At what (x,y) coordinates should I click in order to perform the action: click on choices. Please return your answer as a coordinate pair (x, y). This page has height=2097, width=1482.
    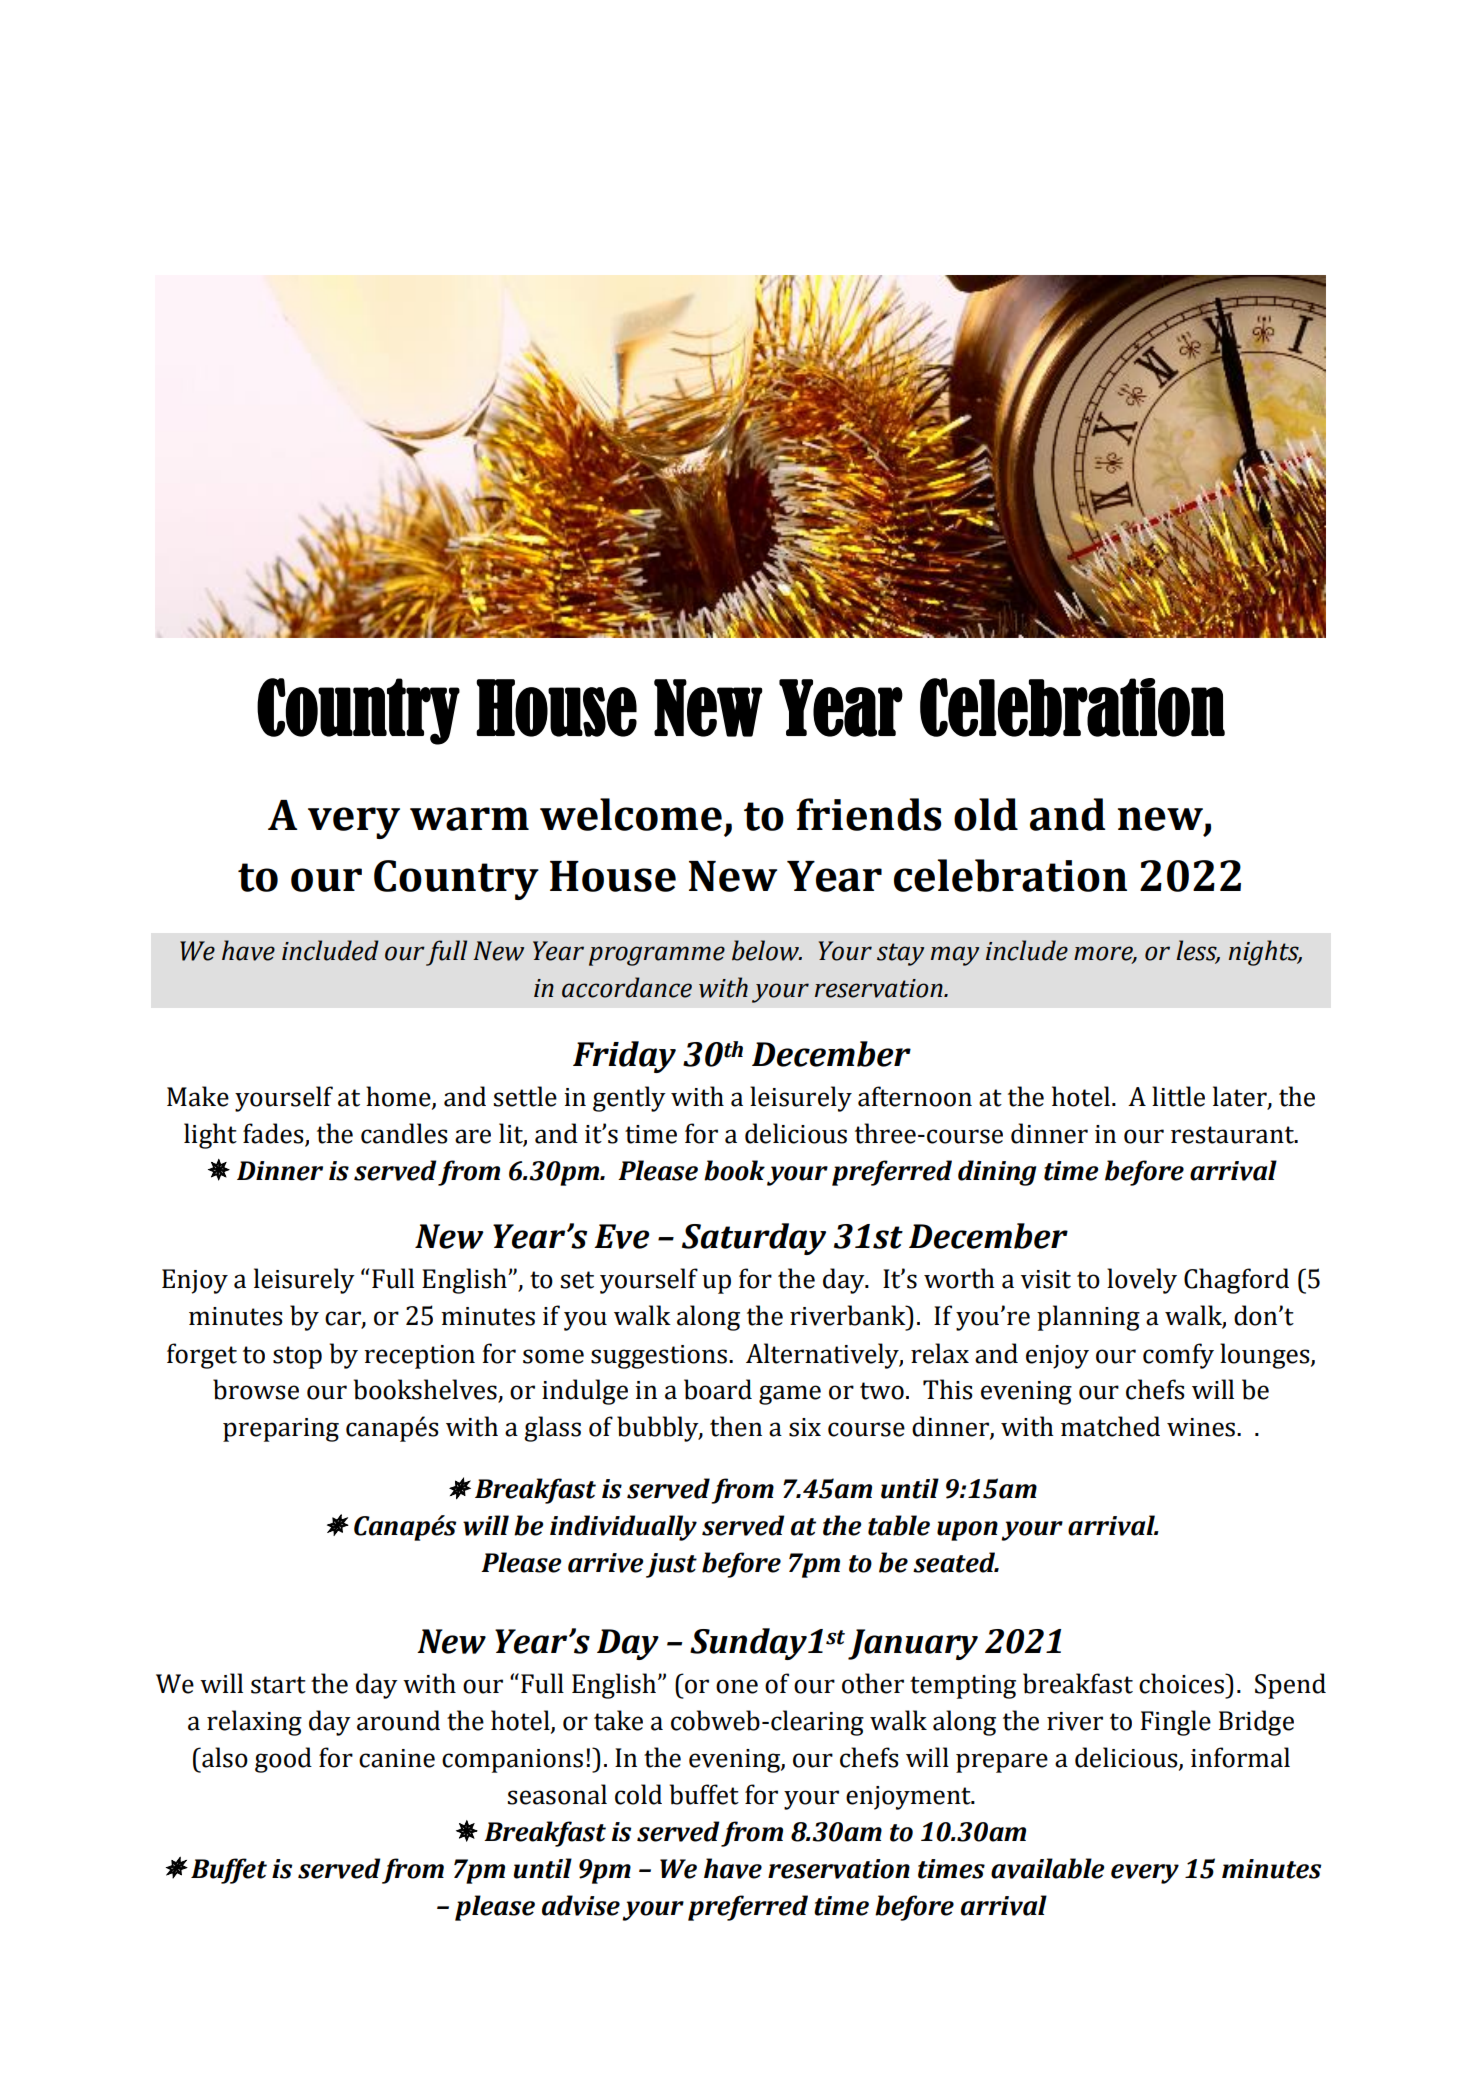
    Looking at the image, I should click on (1182, 1683).
